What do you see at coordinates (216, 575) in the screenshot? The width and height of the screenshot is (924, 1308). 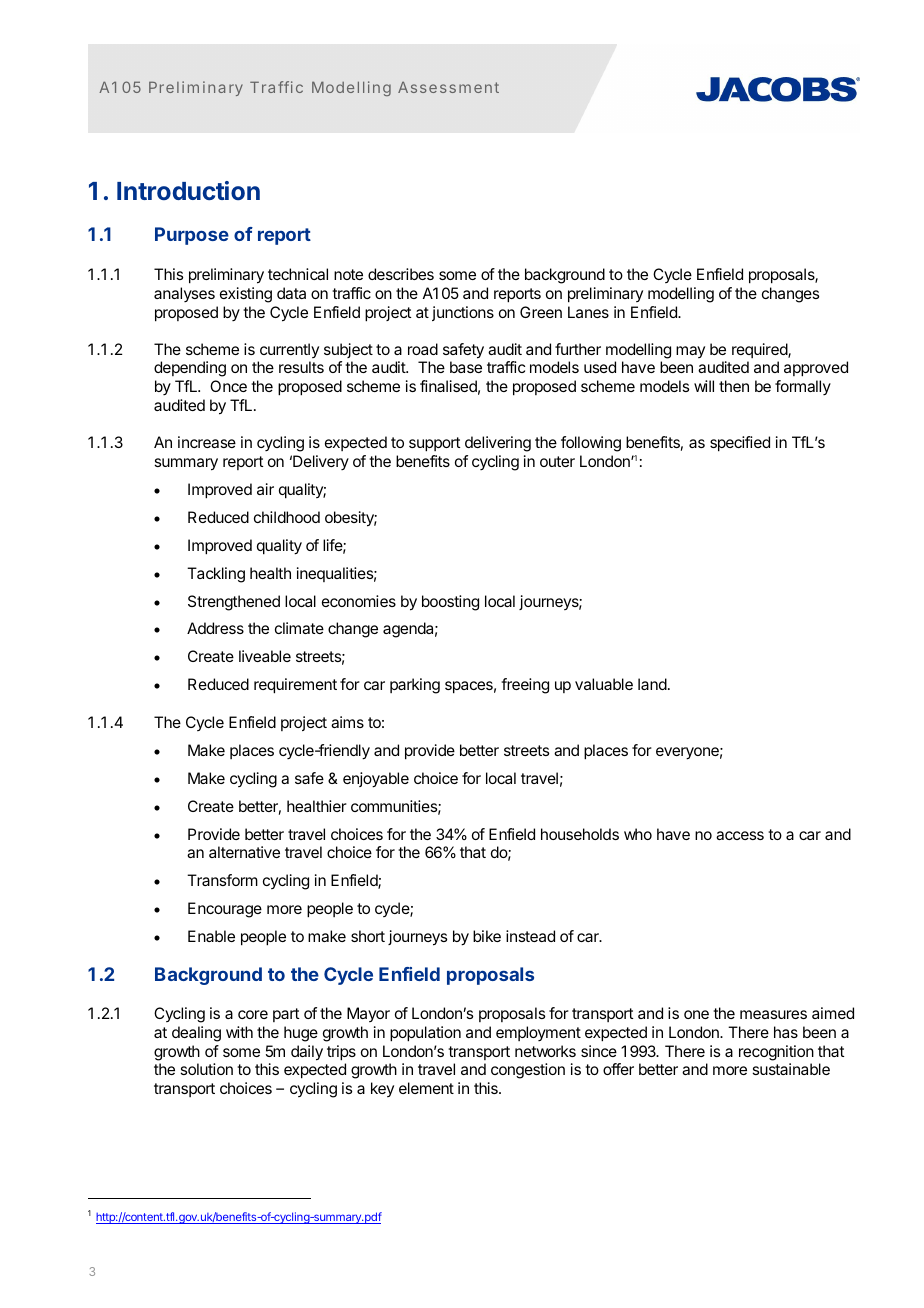 I see `Tackling` at bounding box center [216, 575].
